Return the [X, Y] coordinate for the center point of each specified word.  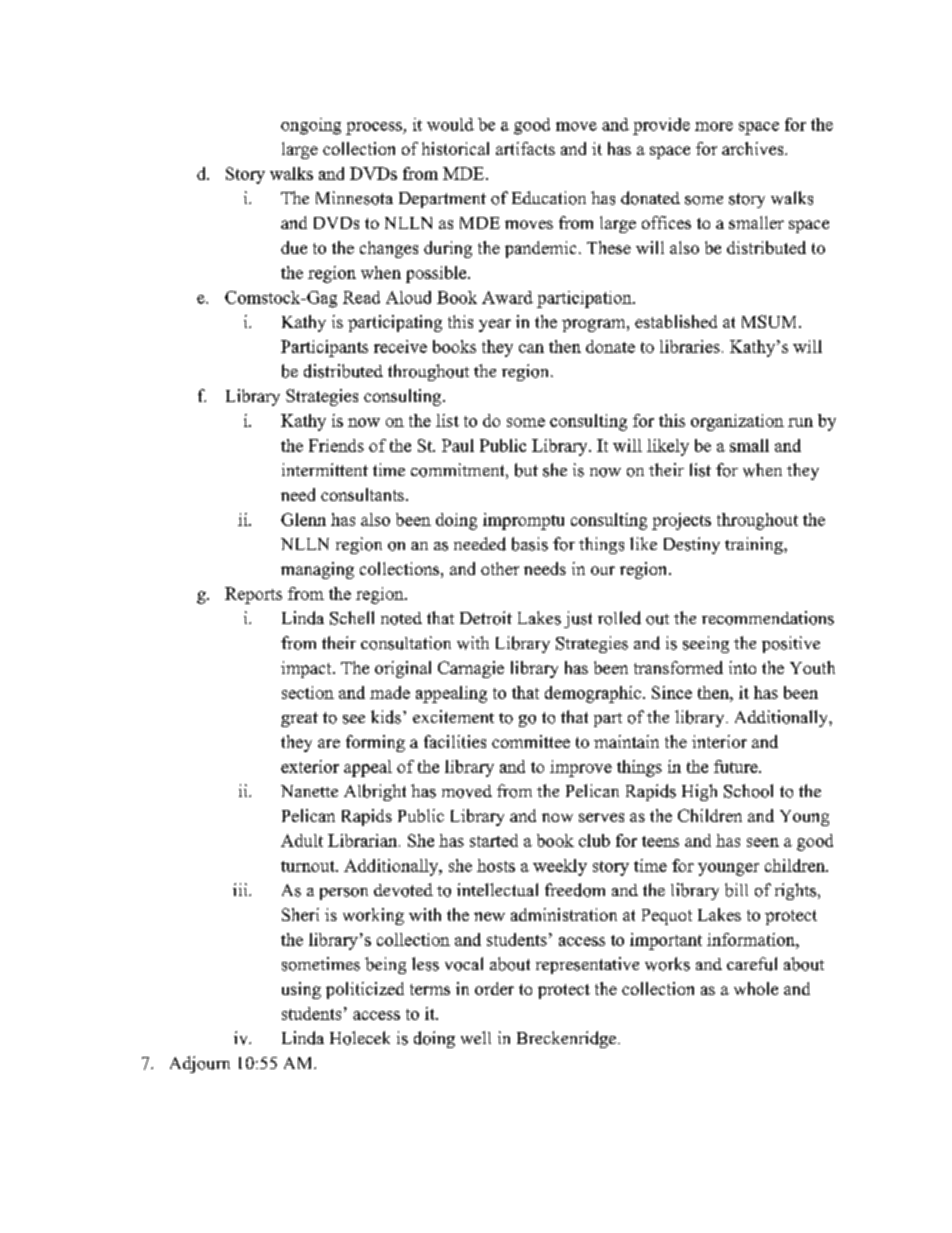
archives [754, 148]
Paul [458, 445]
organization [737, 422]
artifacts [525, 148]
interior [719, 741]
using [301, 990]
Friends [336, 445]
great [299, 719]
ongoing [311, 126]
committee [531, 741]
